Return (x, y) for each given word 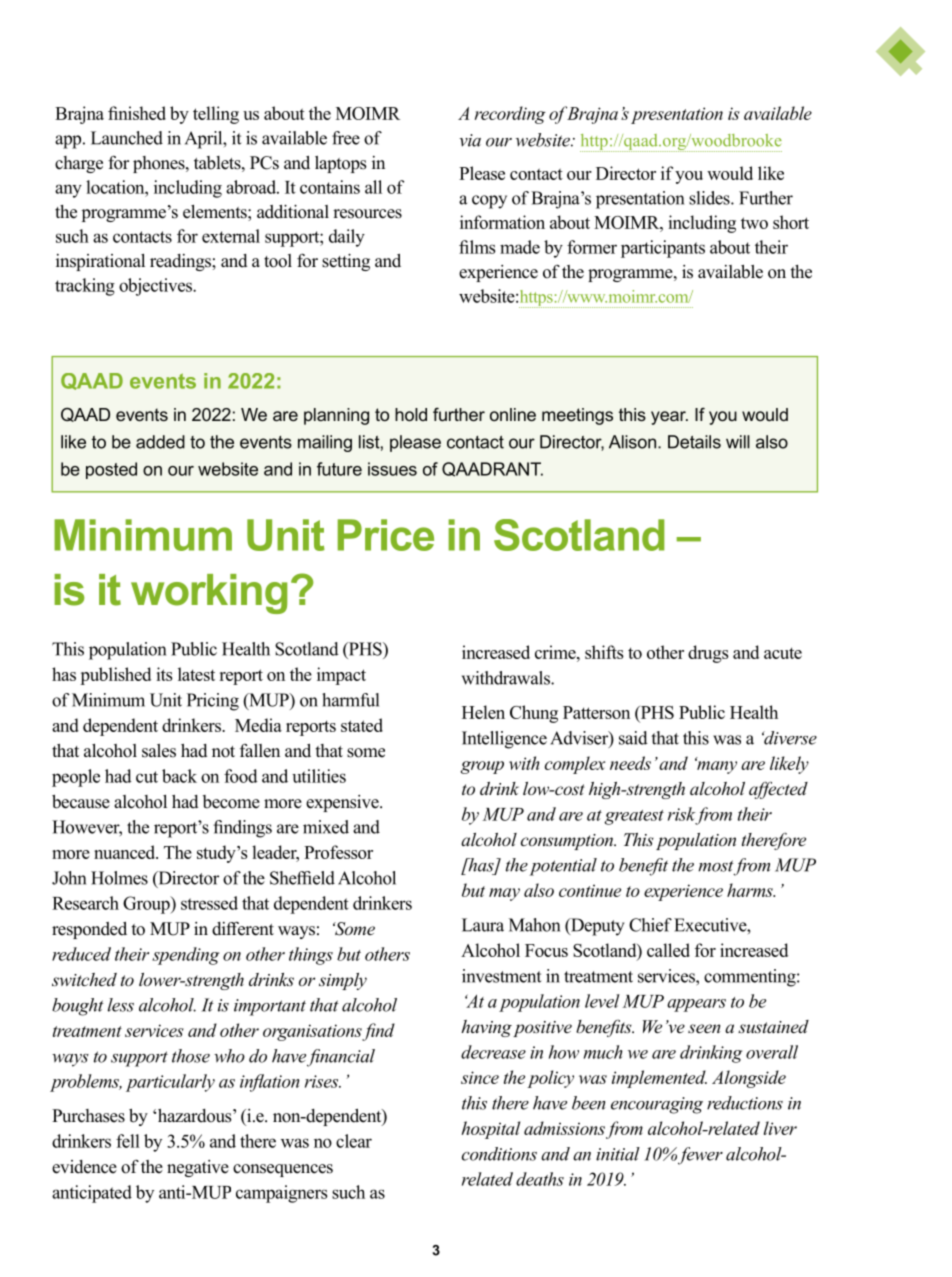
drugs (708, 654)
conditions (499, 1154)
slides (710, 198)
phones (160, 164)
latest (196, 674)
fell (128, 1141)
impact (341, 676)
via (470, 140)
